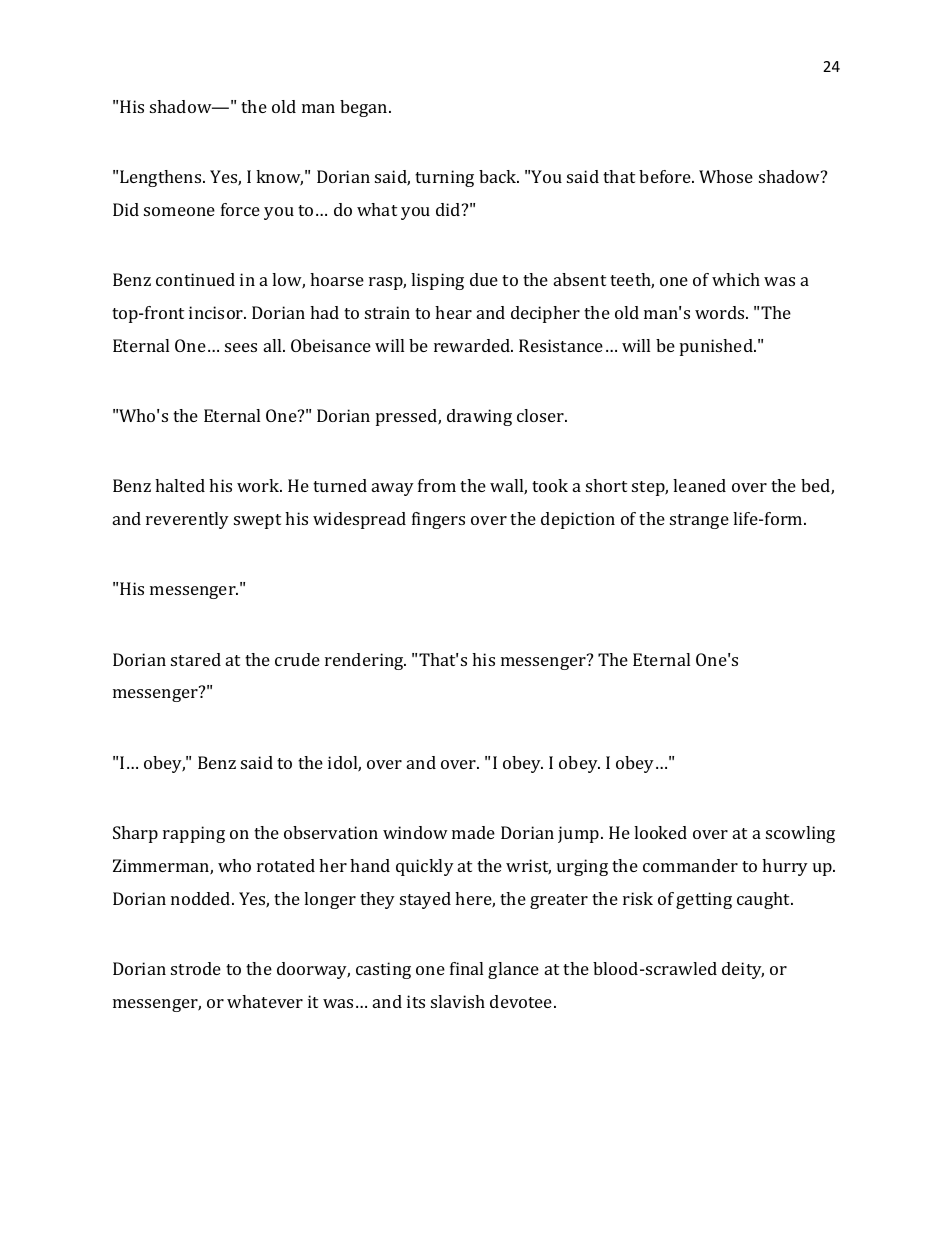 This image has height=1233, width=952. I want to click on punished, so click(717, 347).
